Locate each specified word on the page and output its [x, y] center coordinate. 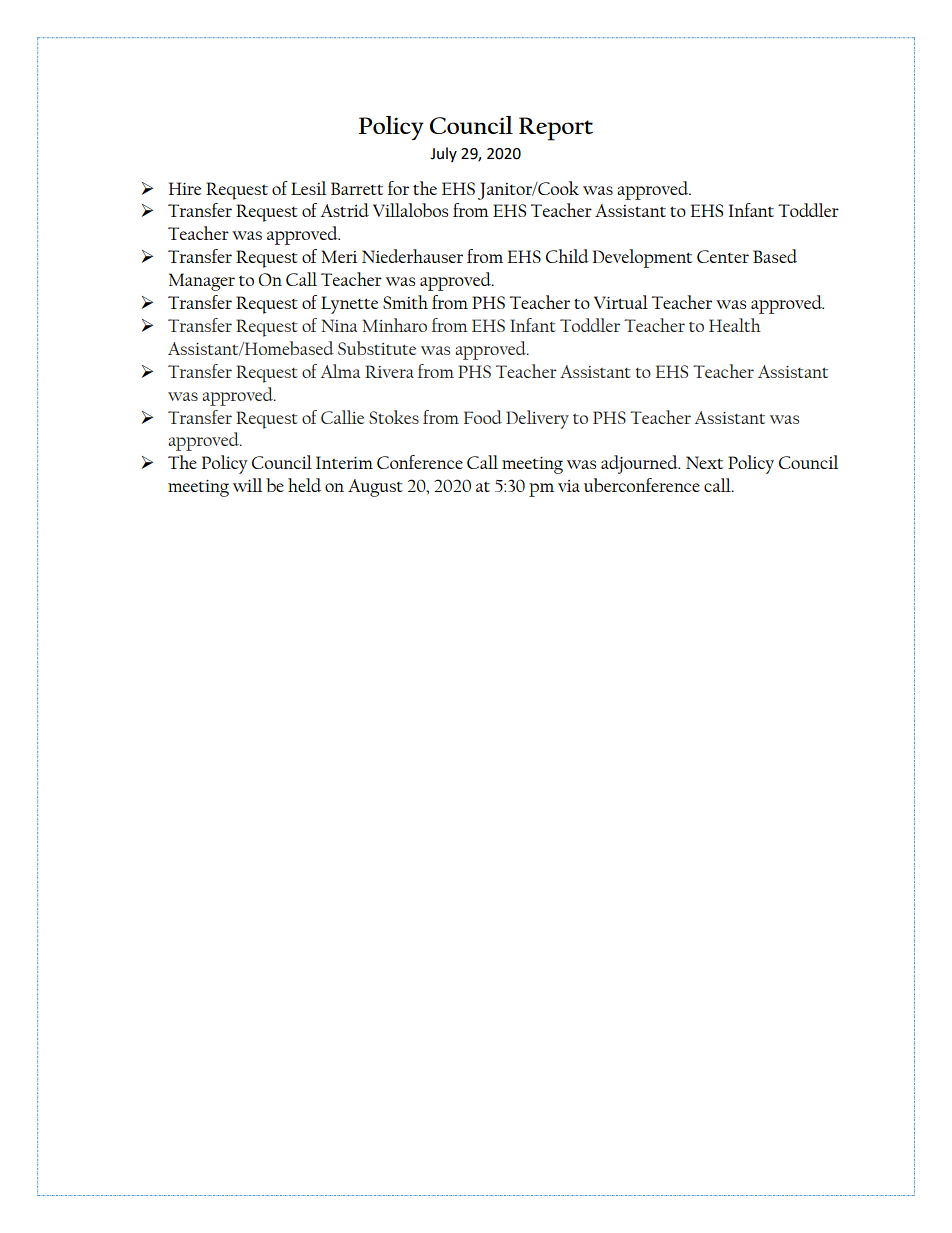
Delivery [537, 419]
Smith [405, 302]
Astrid [345, 210]
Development [642, 258]
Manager [202, 282]
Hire [185, 188]
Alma [340, 371]
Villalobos [410, 210]
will [247, 485]
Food [483, 417]
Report [556, 129]
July [443, 154]
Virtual [621, 302]
